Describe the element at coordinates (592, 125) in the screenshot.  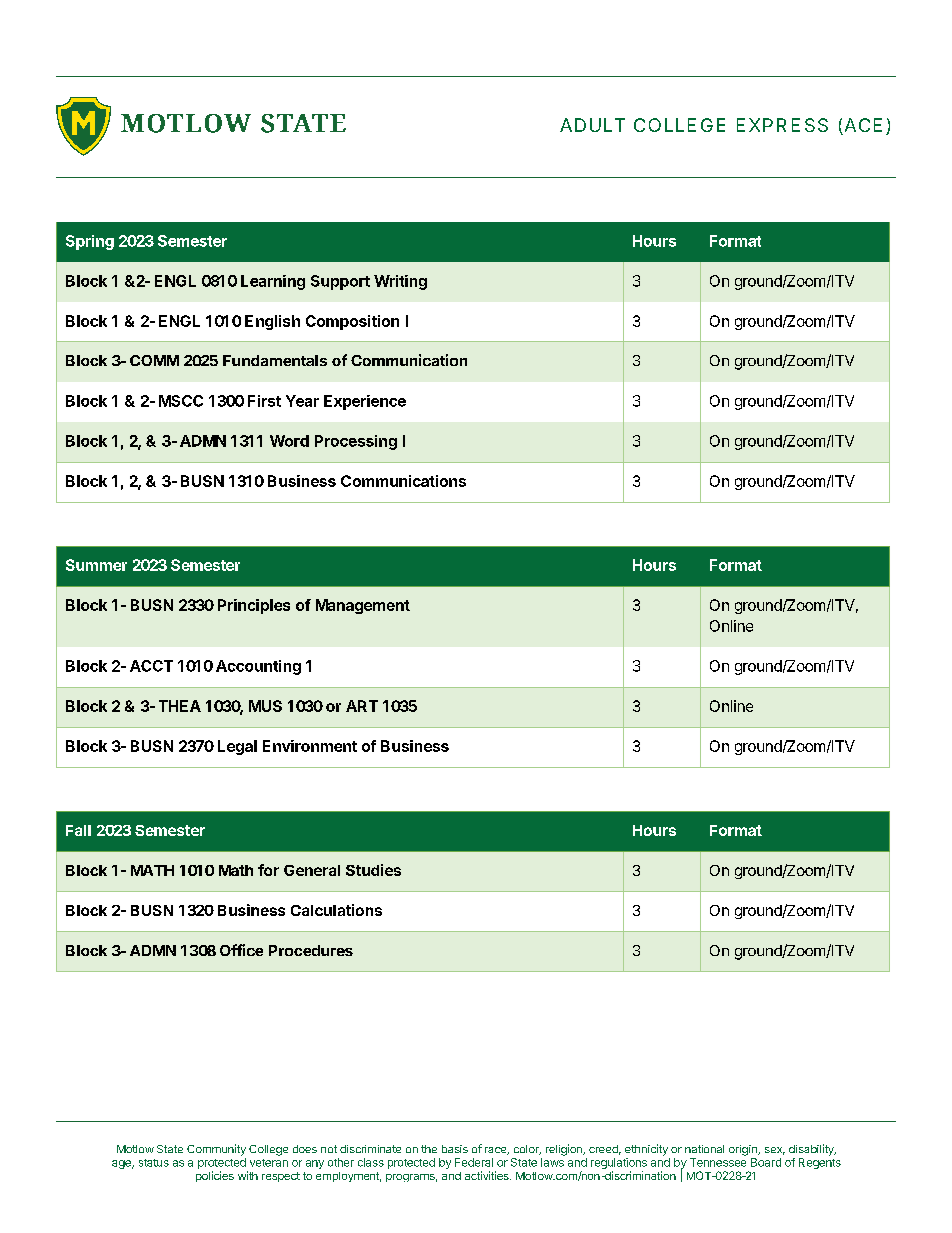
I see `ADULT` at that location.
